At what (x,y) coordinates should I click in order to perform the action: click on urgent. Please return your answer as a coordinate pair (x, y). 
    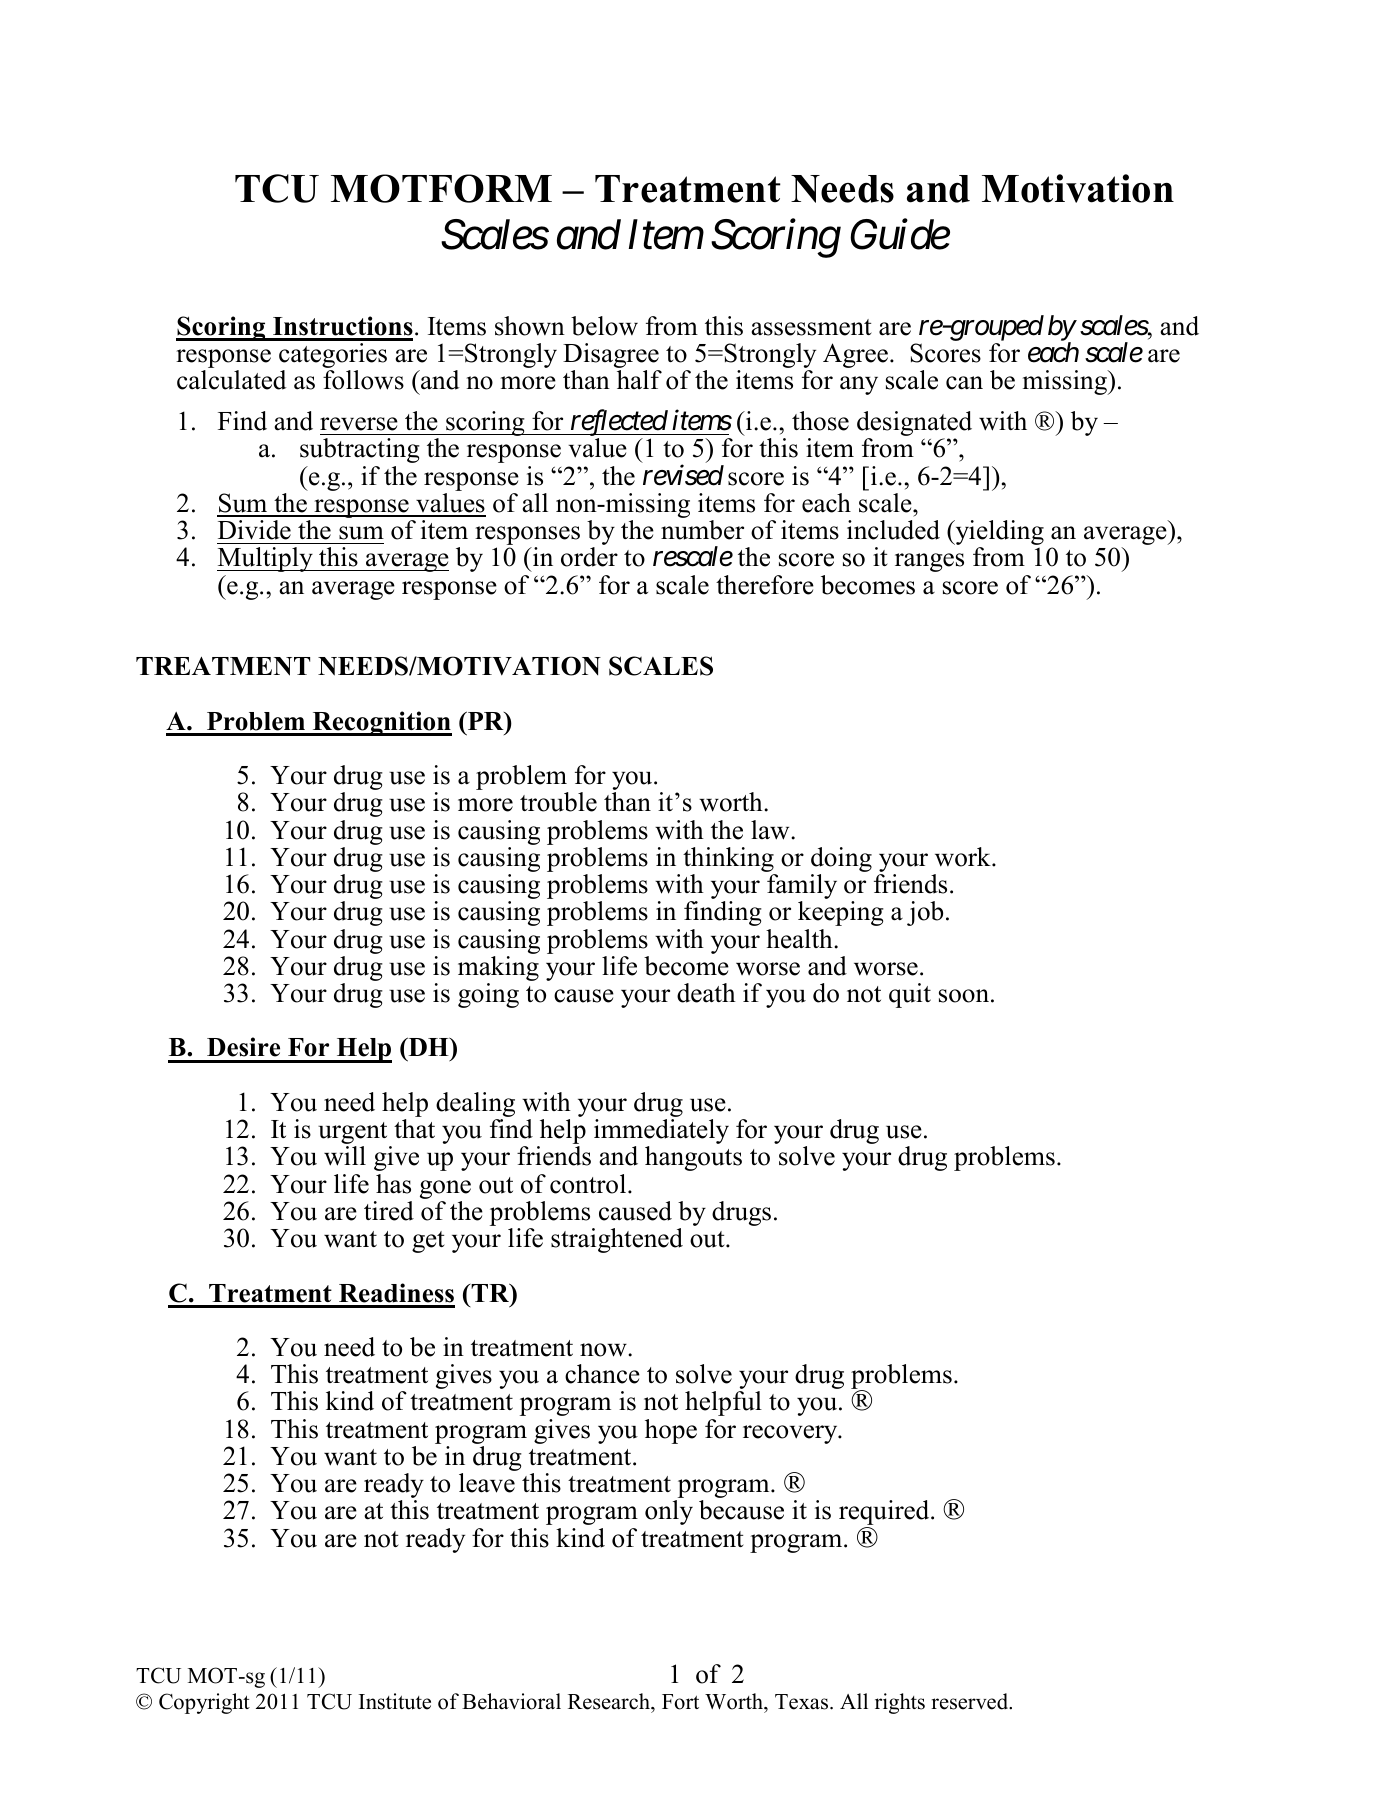
    Looking at the image, I should click on (354, 1134).
